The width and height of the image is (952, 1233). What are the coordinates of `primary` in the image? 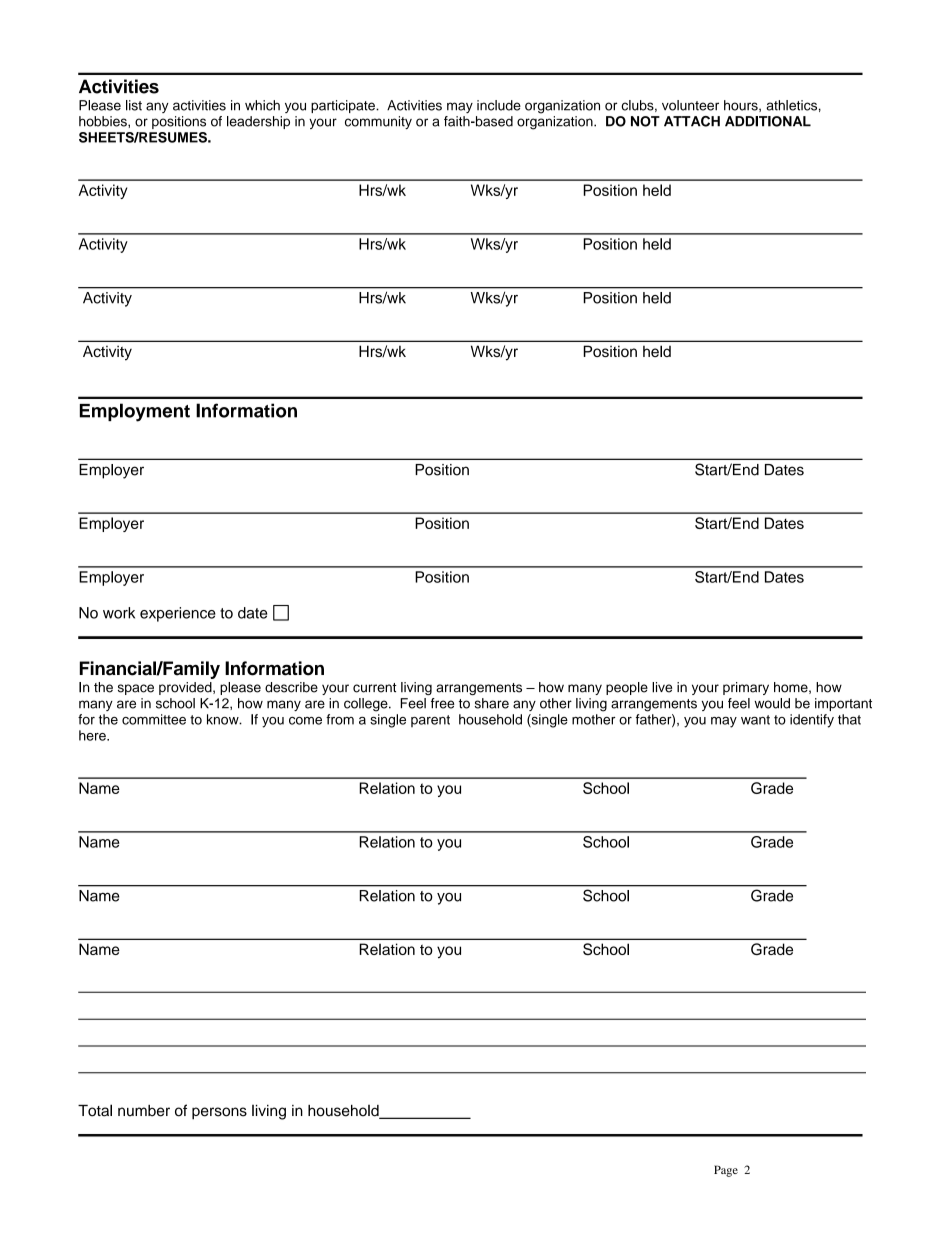 It's located at (746, 688).
